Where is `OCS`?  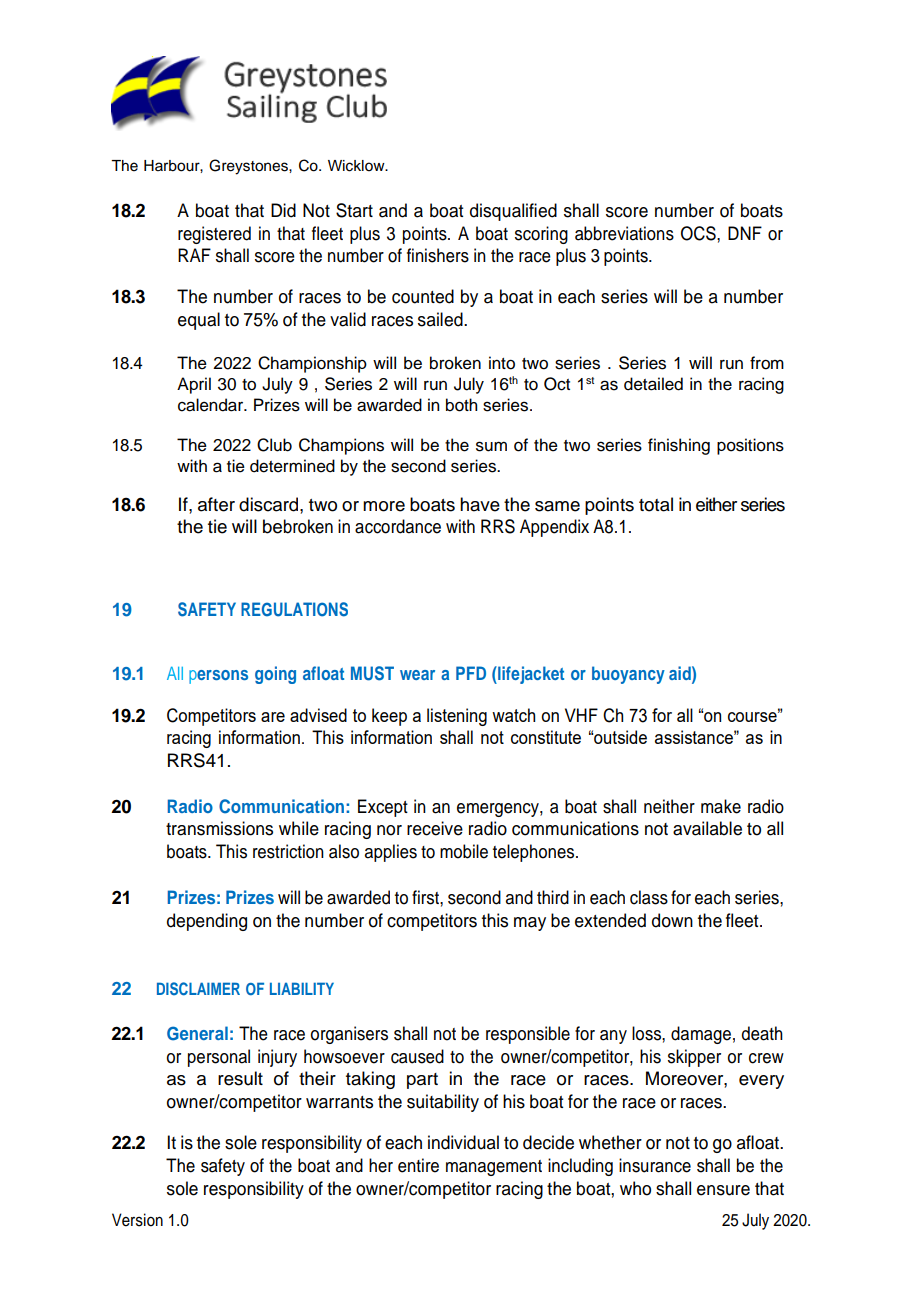 OCS is located at coordinates (699, 233).
